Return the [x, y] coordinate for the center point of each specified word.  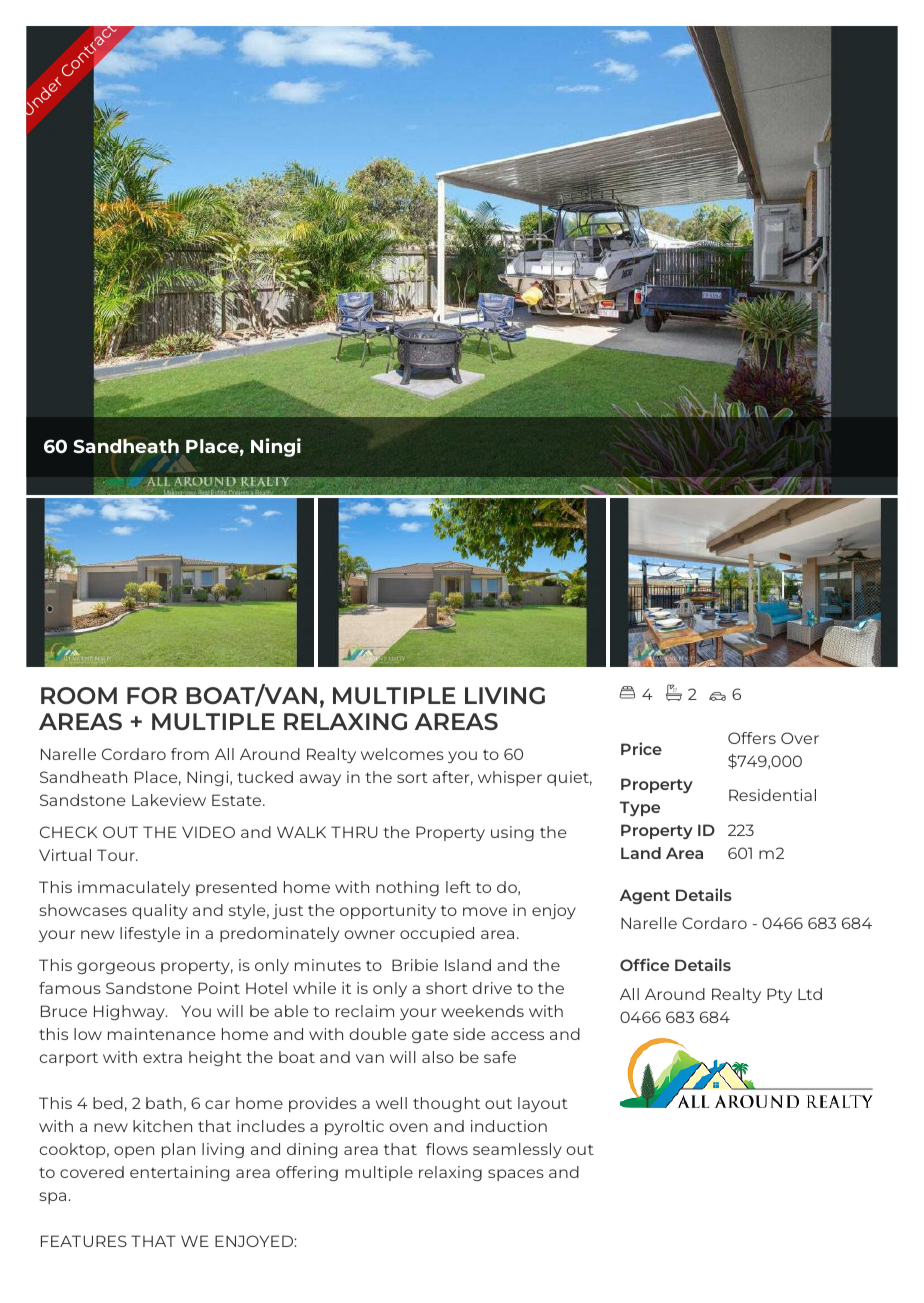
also [438, 1057]
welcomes [402, 754]
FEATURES [84, 1241]
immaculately [134, 888]
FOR [152, 695]
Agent [645, 896]
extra [162, 1057]
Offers [752, 738]
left [458, 887]
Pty [779, 995]
